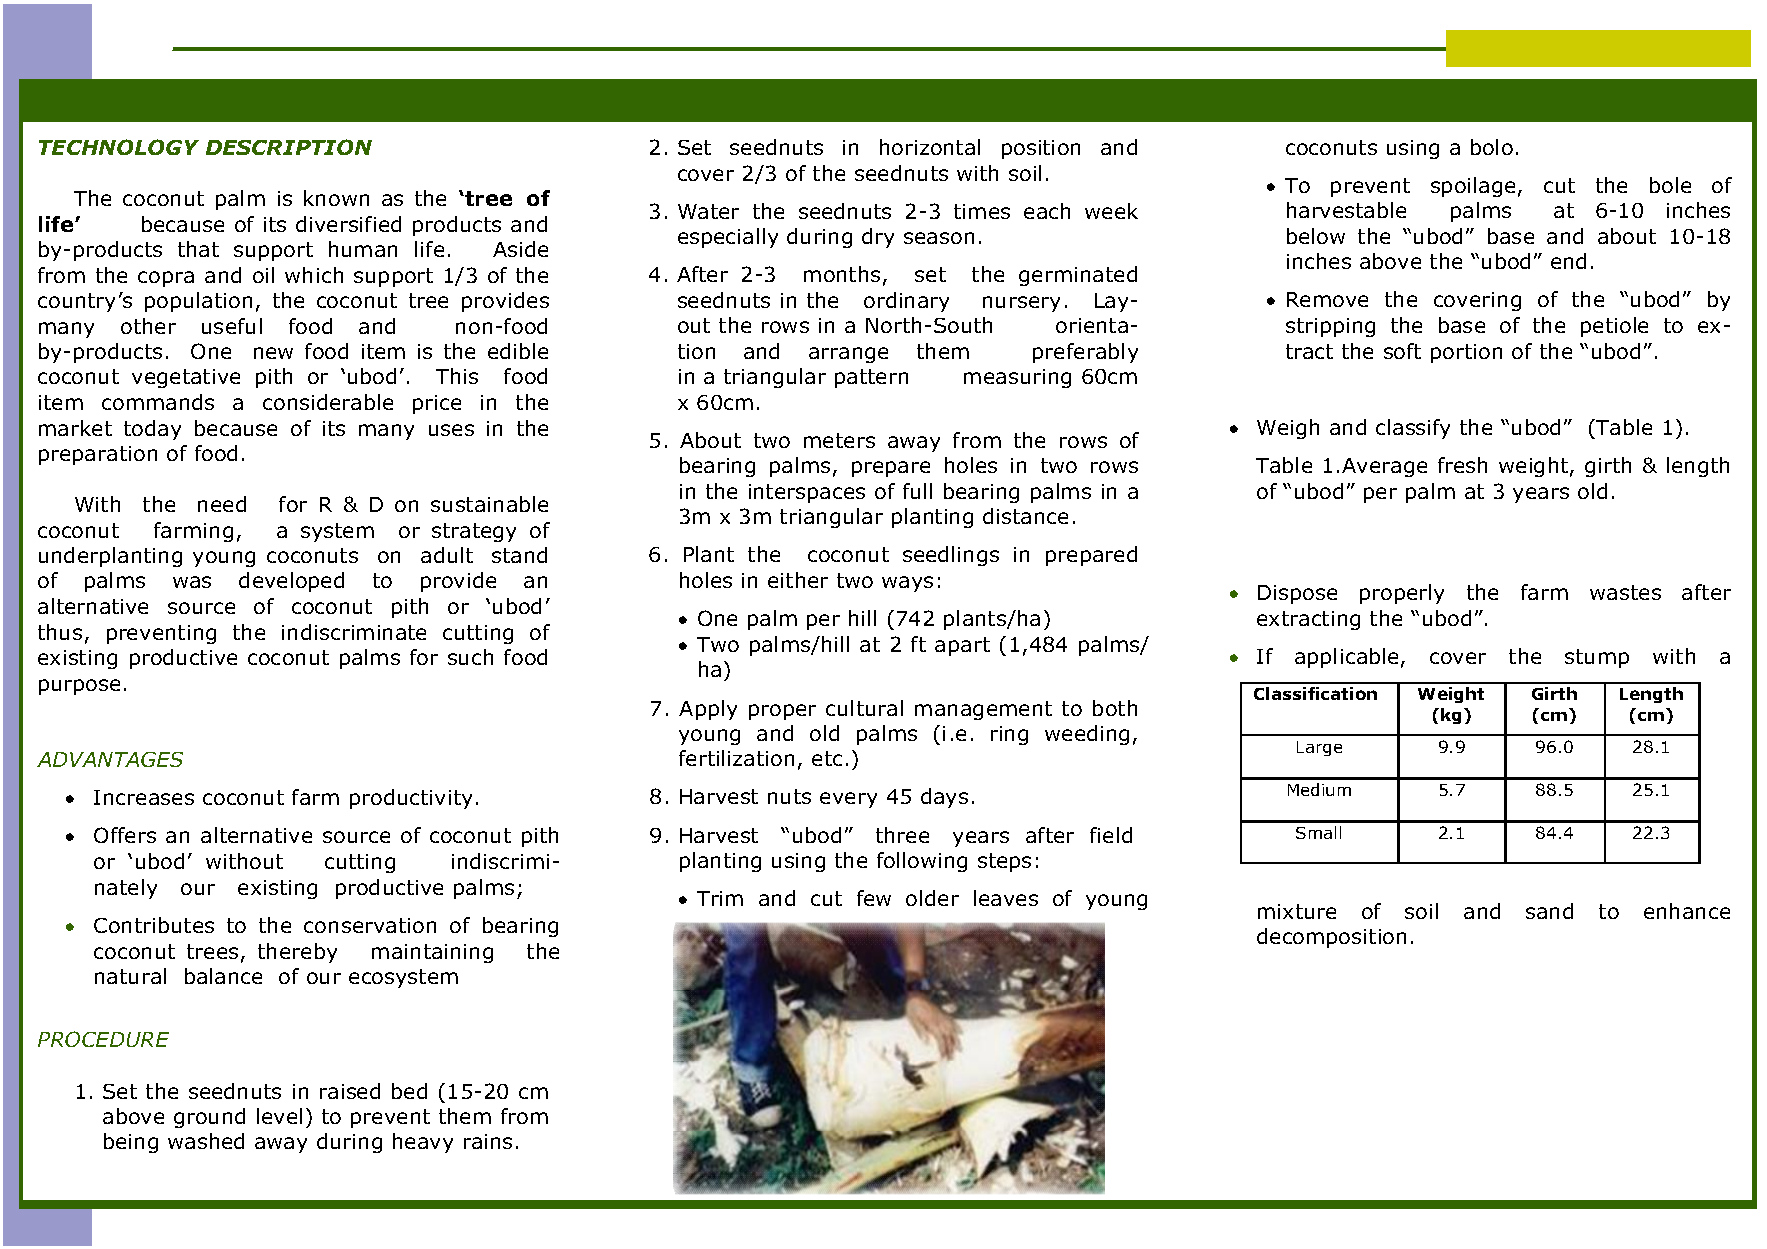 The width and height of the screenshot is (1767, 1249). Describe the element at coordinates (951, 556) in the screenshot. I see `seedlings` at that location.
